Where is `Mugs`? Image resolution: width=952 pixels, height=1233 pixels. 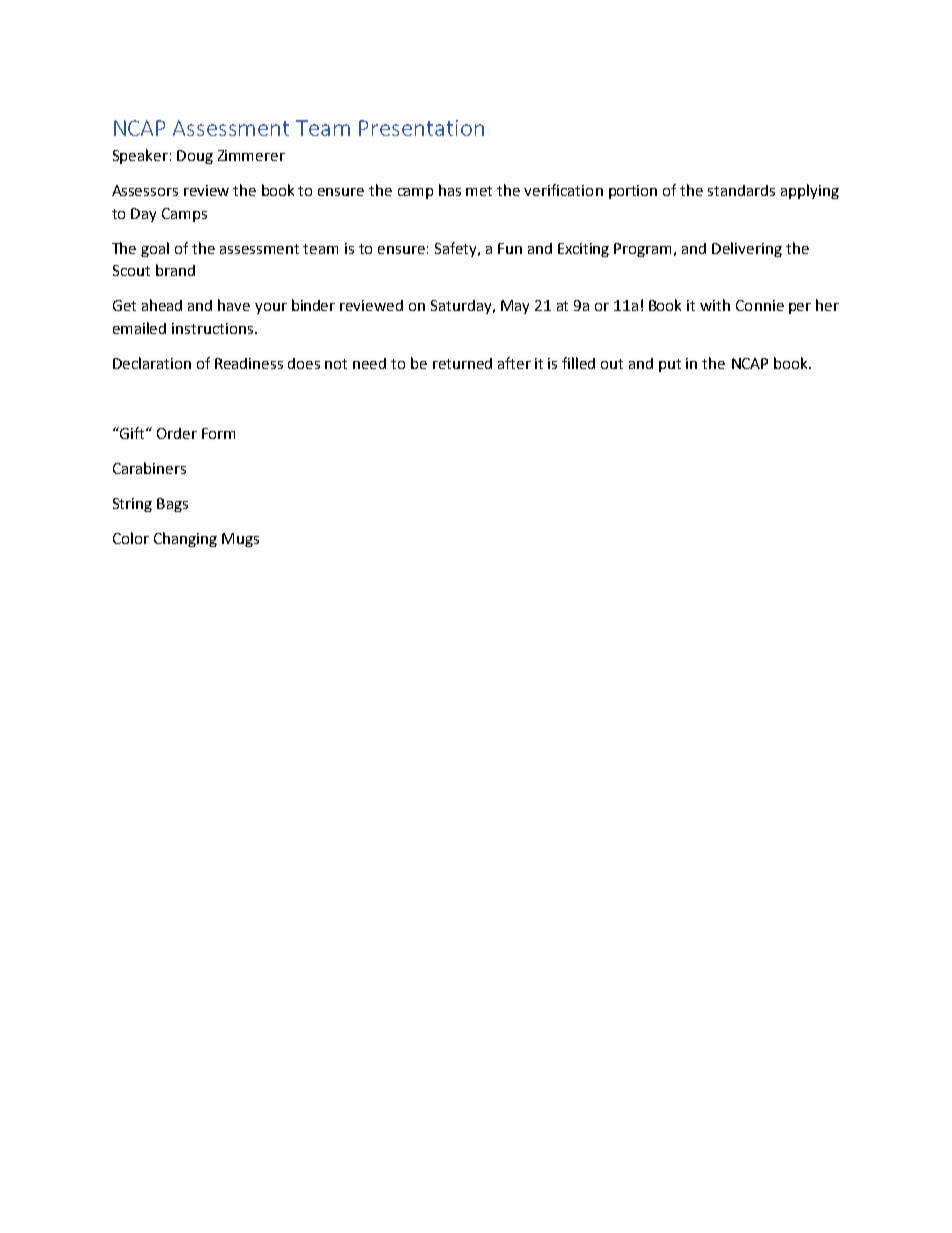
Mugs is located at coordinates (240, 540).
